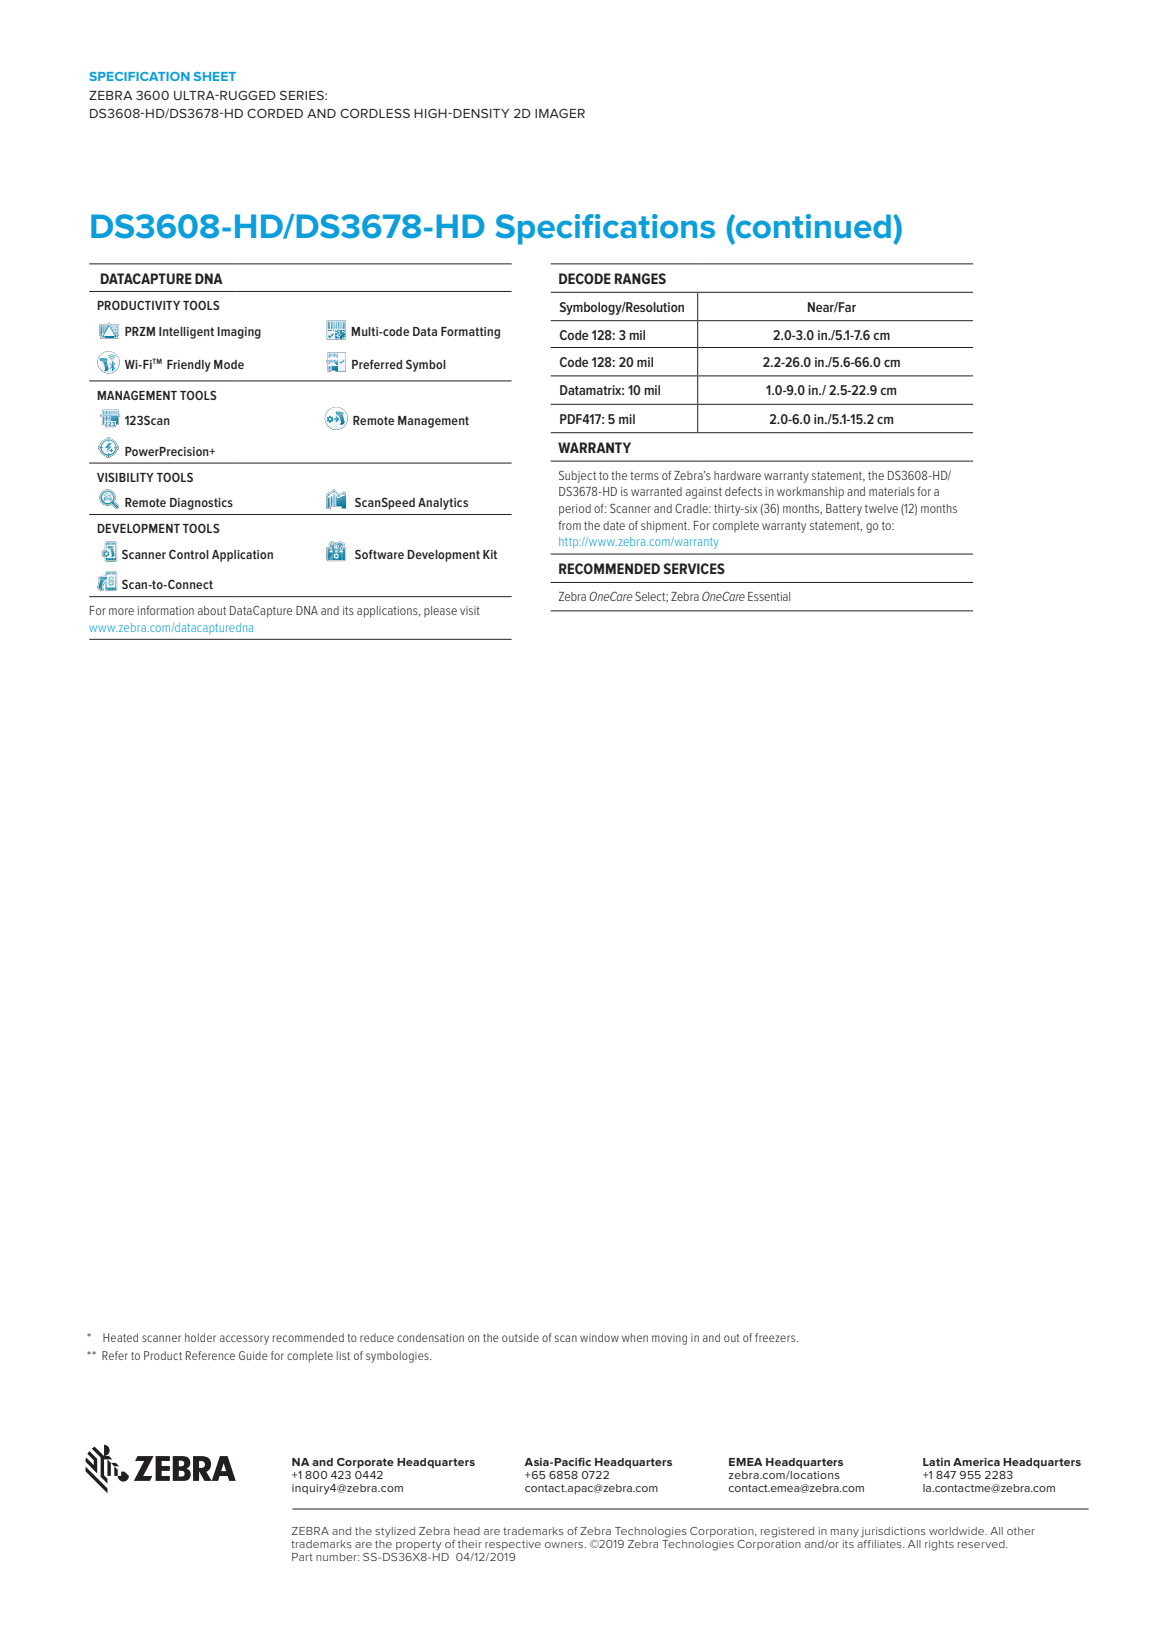 This screenshot has height=1646, width=1164. What do you see at coordinates (599, 1337) in the screenshot?
I see `window` at bounding box center [599, 1337].
